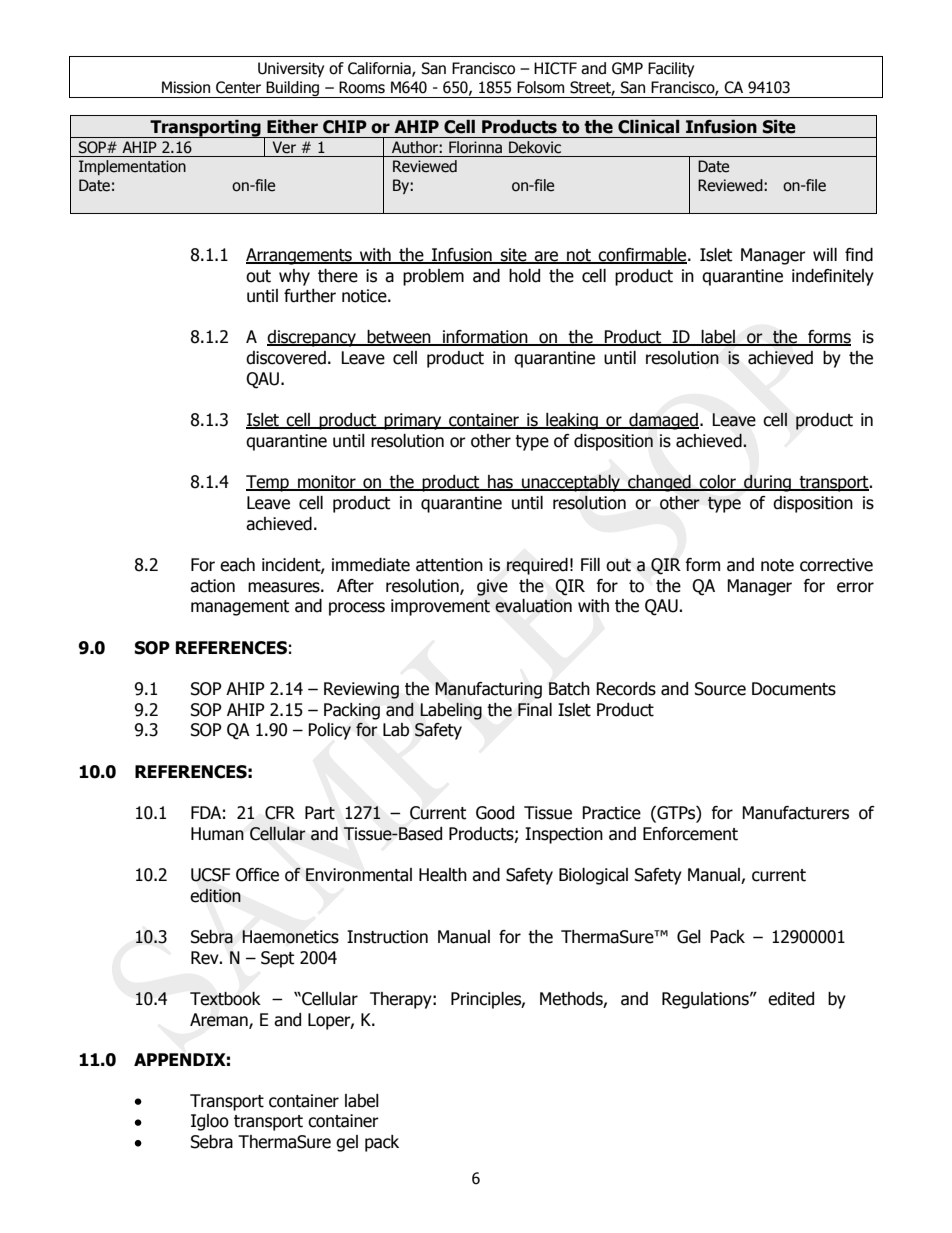 This screenshot has height=1233, width=952. Describe the element at coordinates (833, 277) in the screenshot. I see `indefinitely` at that location.
